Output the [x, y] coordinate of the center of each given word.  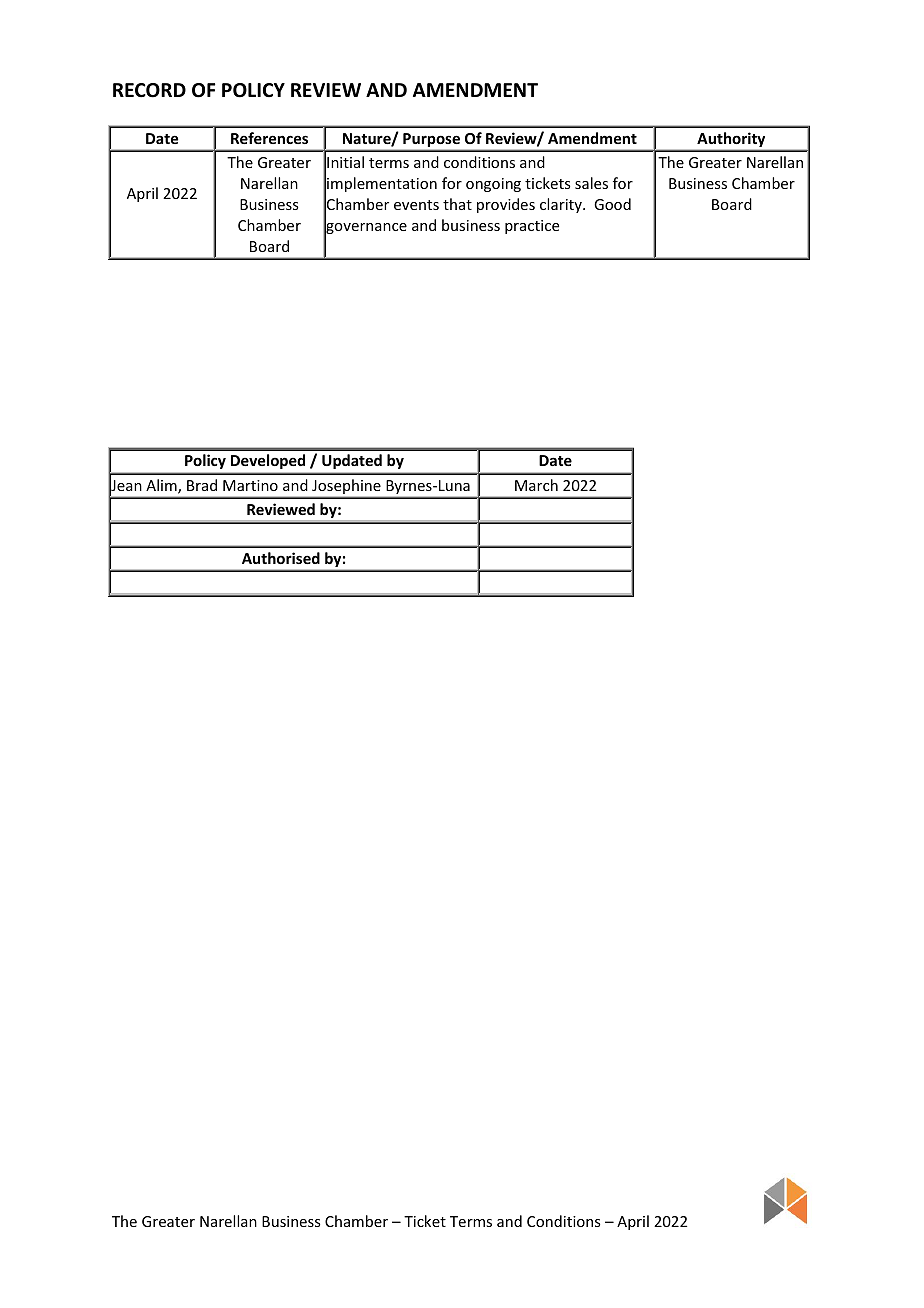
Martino [250, 485]
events [416, 205]
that [457, 204]
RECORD [149, 90]
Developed [268, 461]
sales [591, 183]
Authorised [281, 558]
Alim [162, 486]
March [536, 485]
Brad [202, 485]
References [269, 138]
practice [532, 227]
